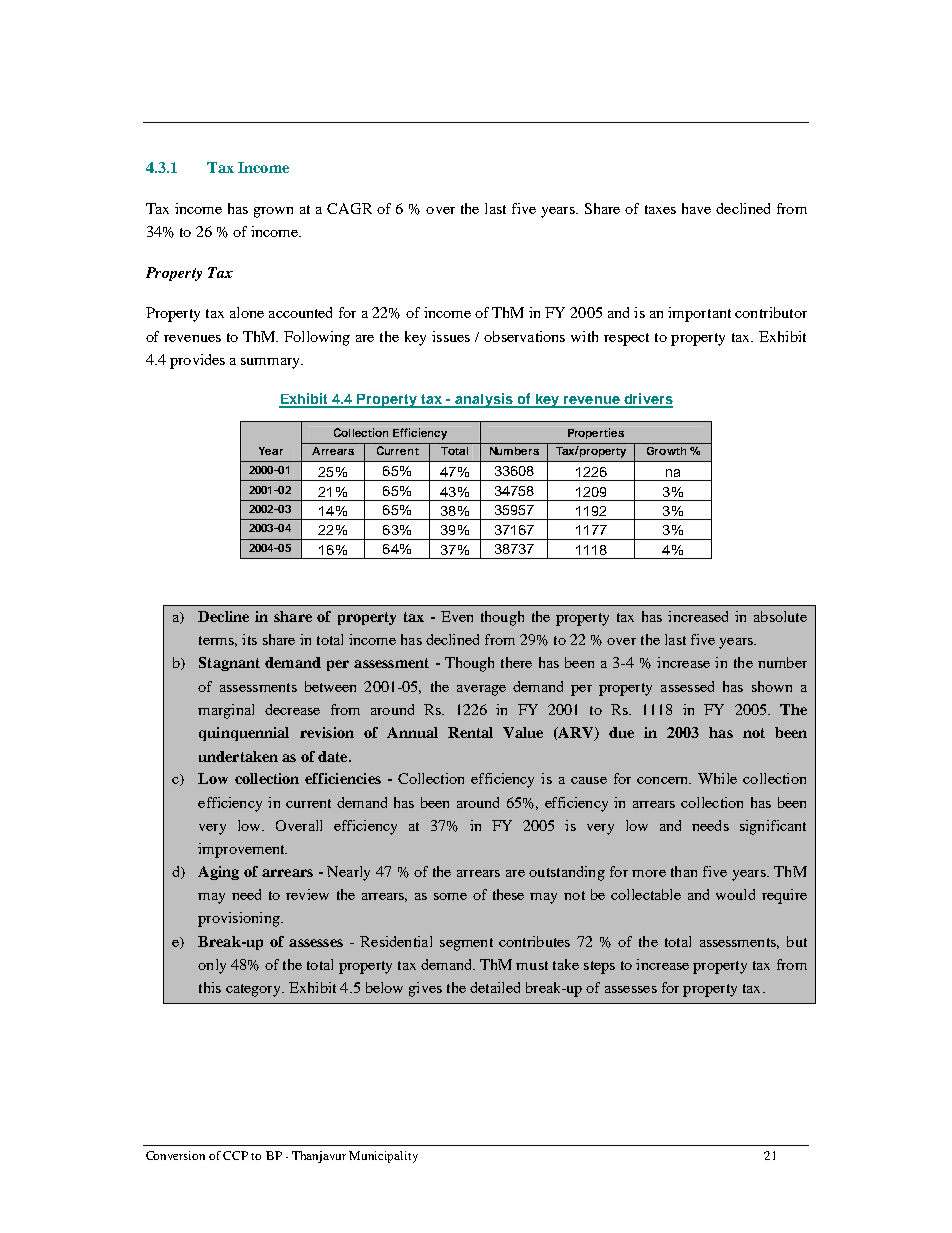 The image size is (952, 1233). What do you see at coordinates (696, 208) in the document?
I see `have` at bounding box center [696, 208].
